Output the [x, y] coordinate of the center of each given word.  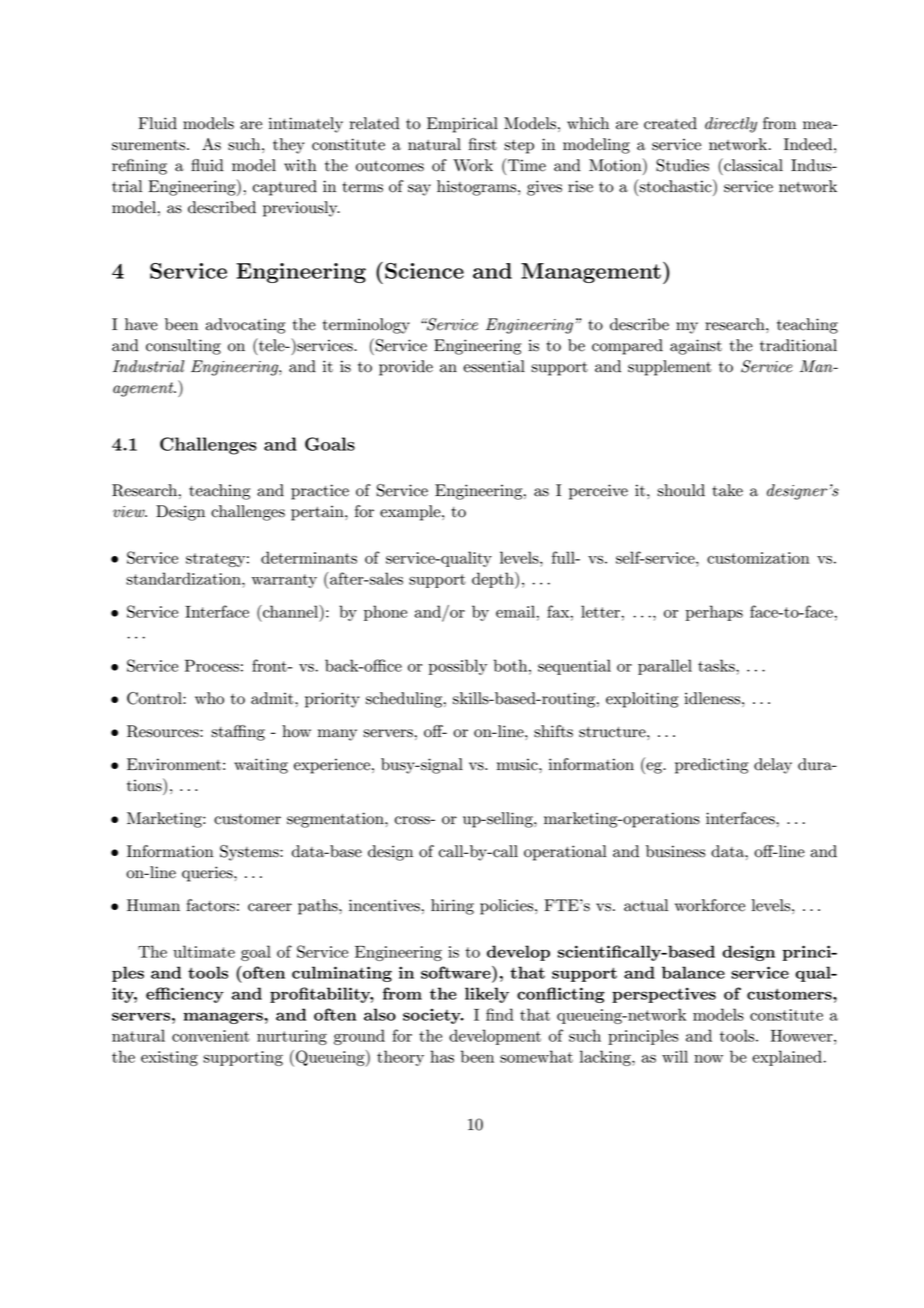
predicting [711, 766]
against [696, 347]
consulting [183, 347]
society [433, 1016]
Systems [250, 853]
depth [494, 580]
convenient [211, 1036]
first [483, 144]
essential [494, 366]
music [518, 764]
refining [139, 167]
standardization [184, 578]
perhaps [714, 613]
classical [752, 165]
